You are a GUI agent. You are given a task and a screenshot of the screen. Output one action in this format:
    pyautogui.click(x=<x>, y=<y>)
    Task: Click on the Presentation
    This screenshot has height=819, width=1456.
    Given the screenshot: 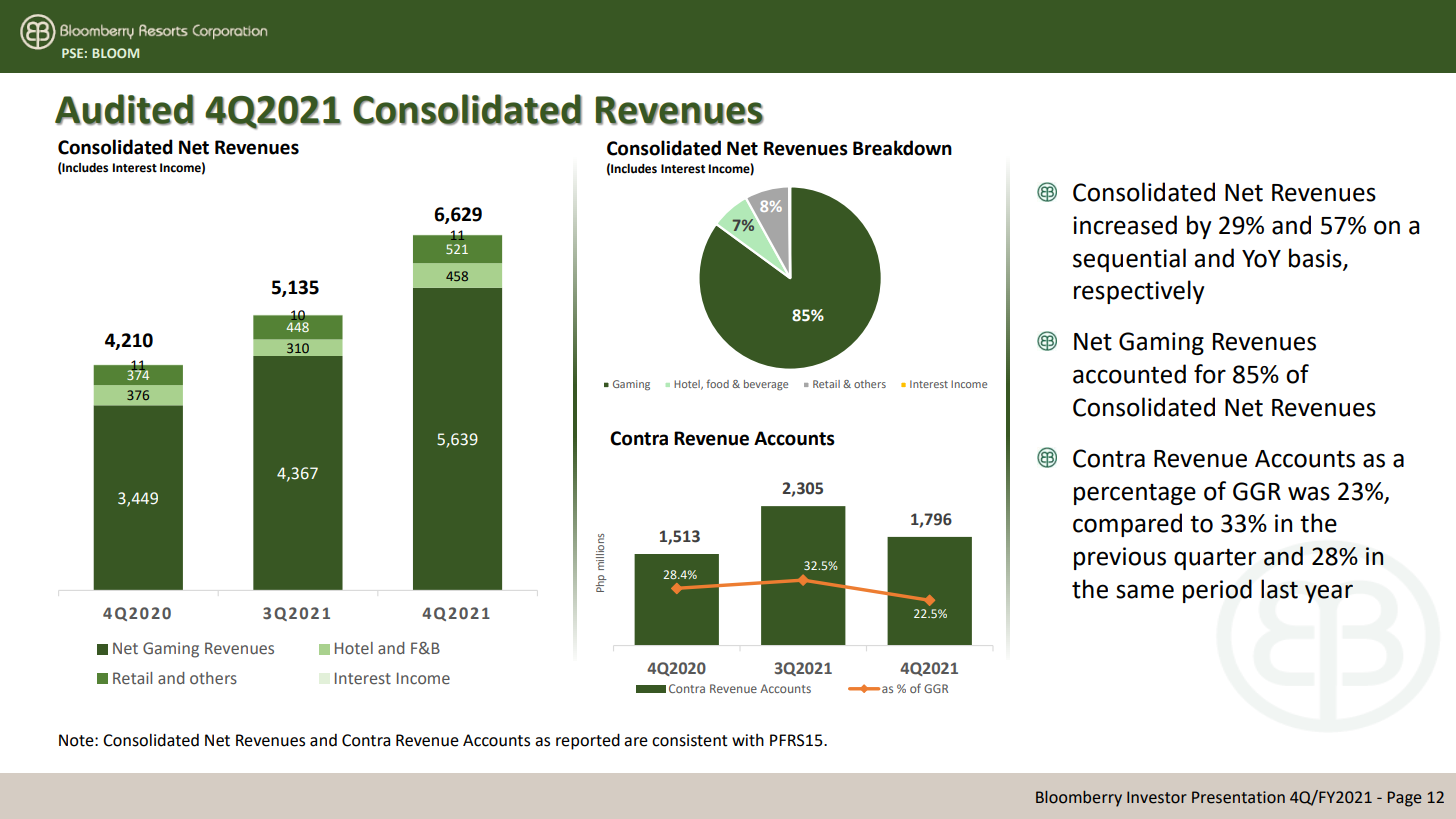 What is the action you would take?
    pyautogui.click(x=1238, y=797)
